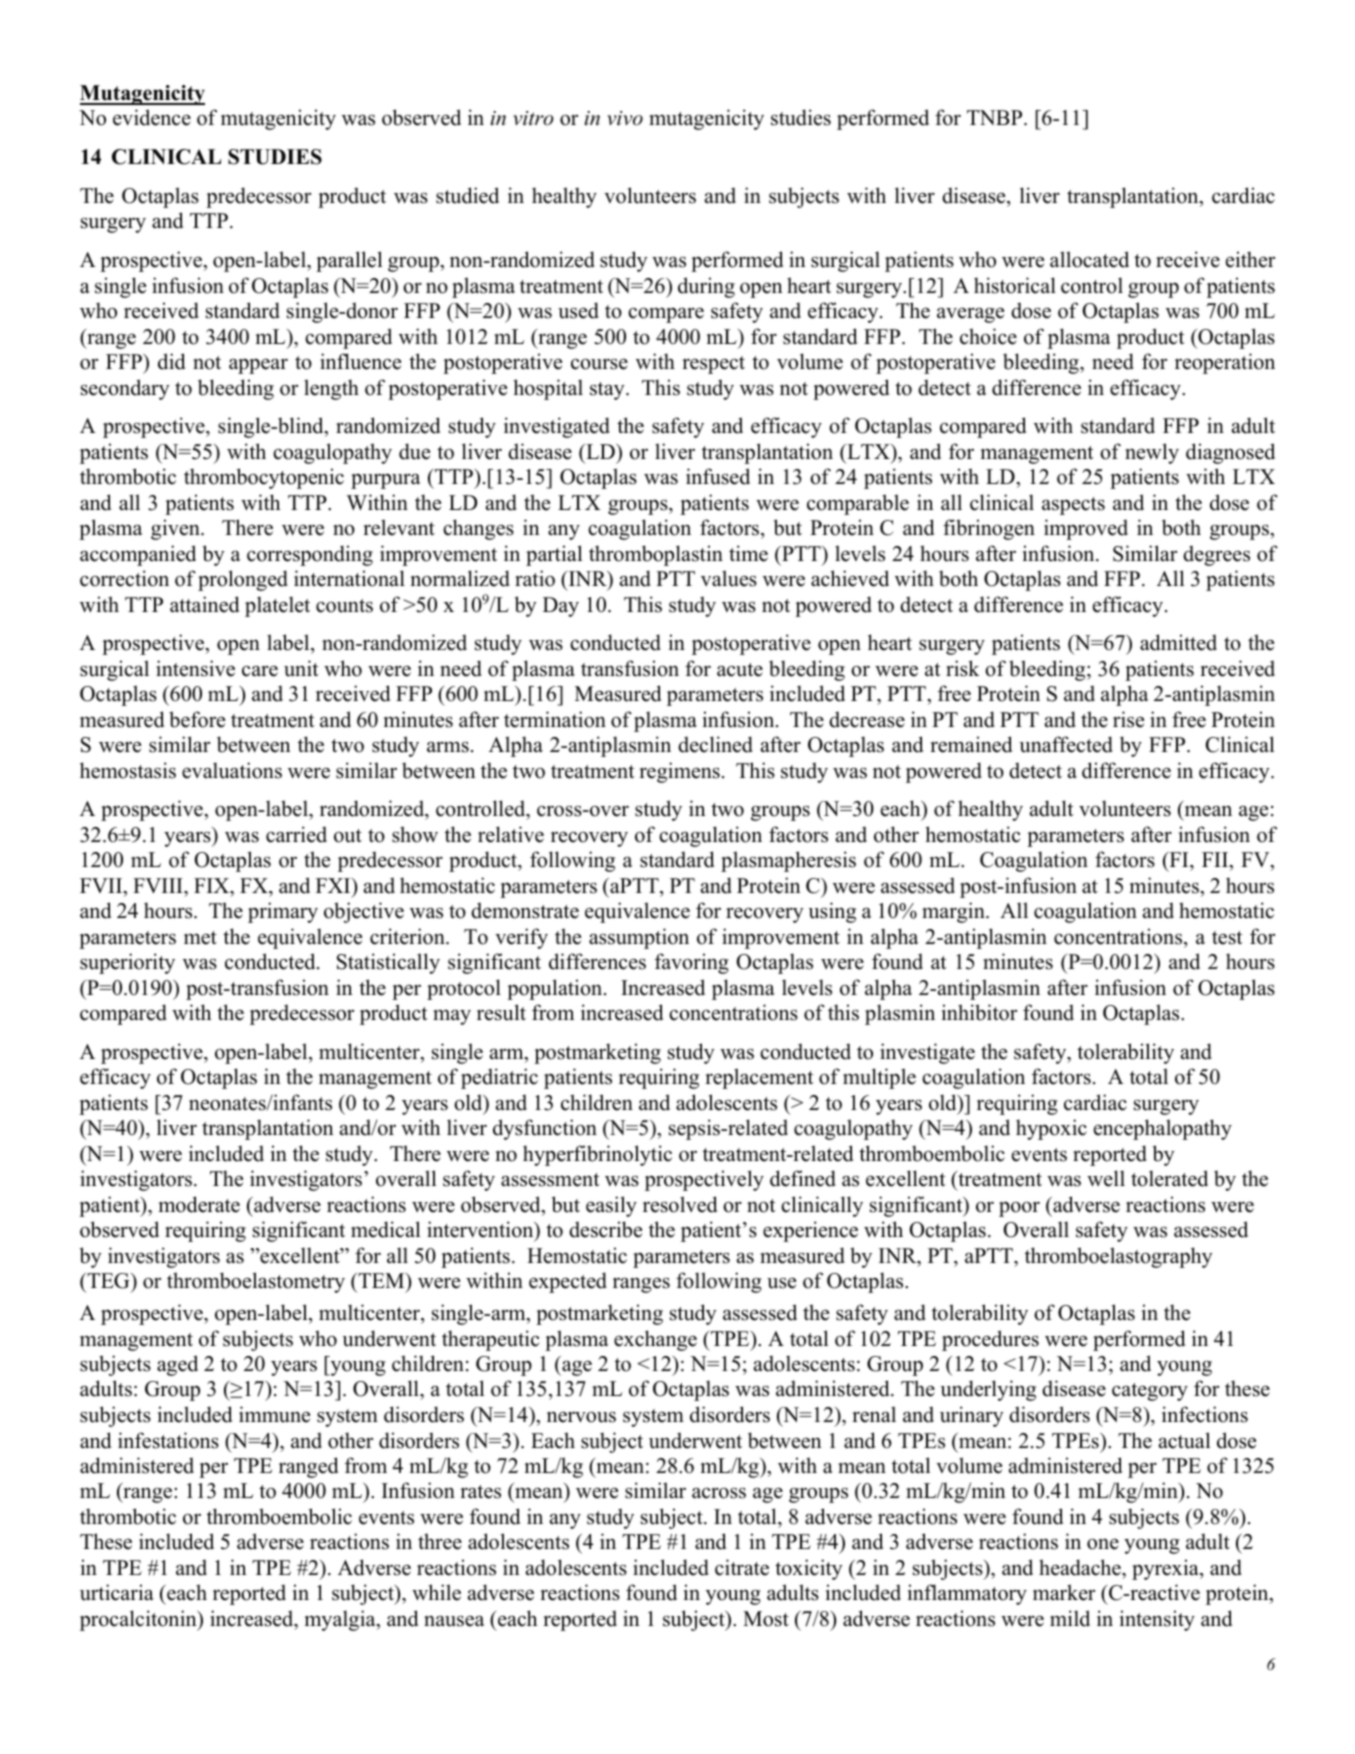  What do you see at coordinates (759, 1078) in the screenshot?
I see `replacement` at bounding box center [759, 1078].
